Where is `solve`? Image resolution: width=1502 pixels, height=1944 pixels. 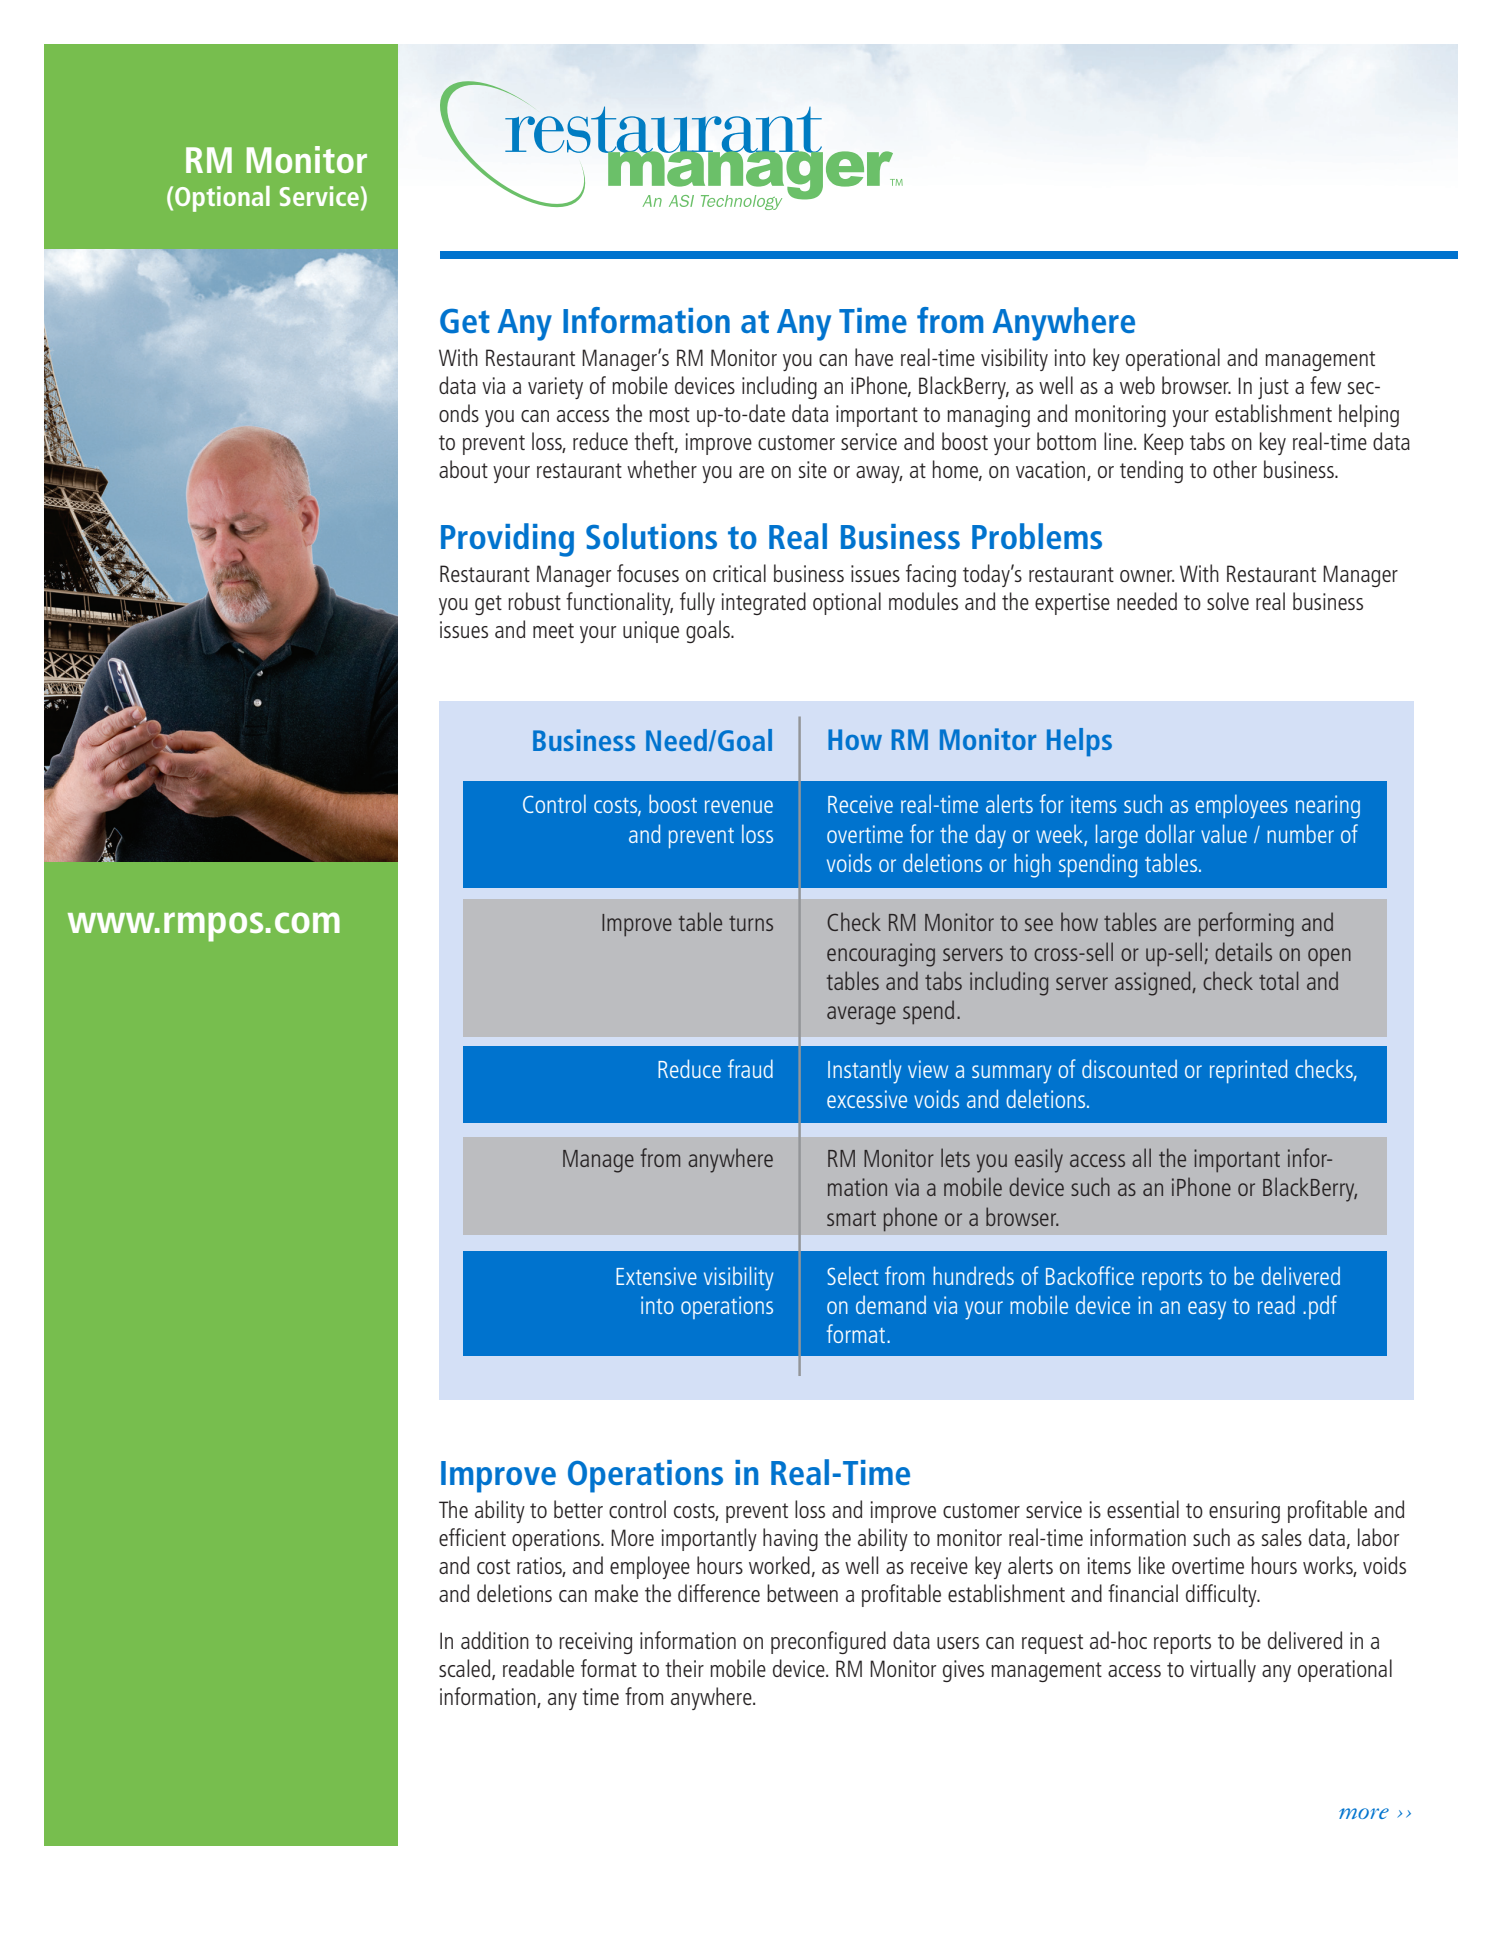
solve is located at coordinates (1228, 601).
